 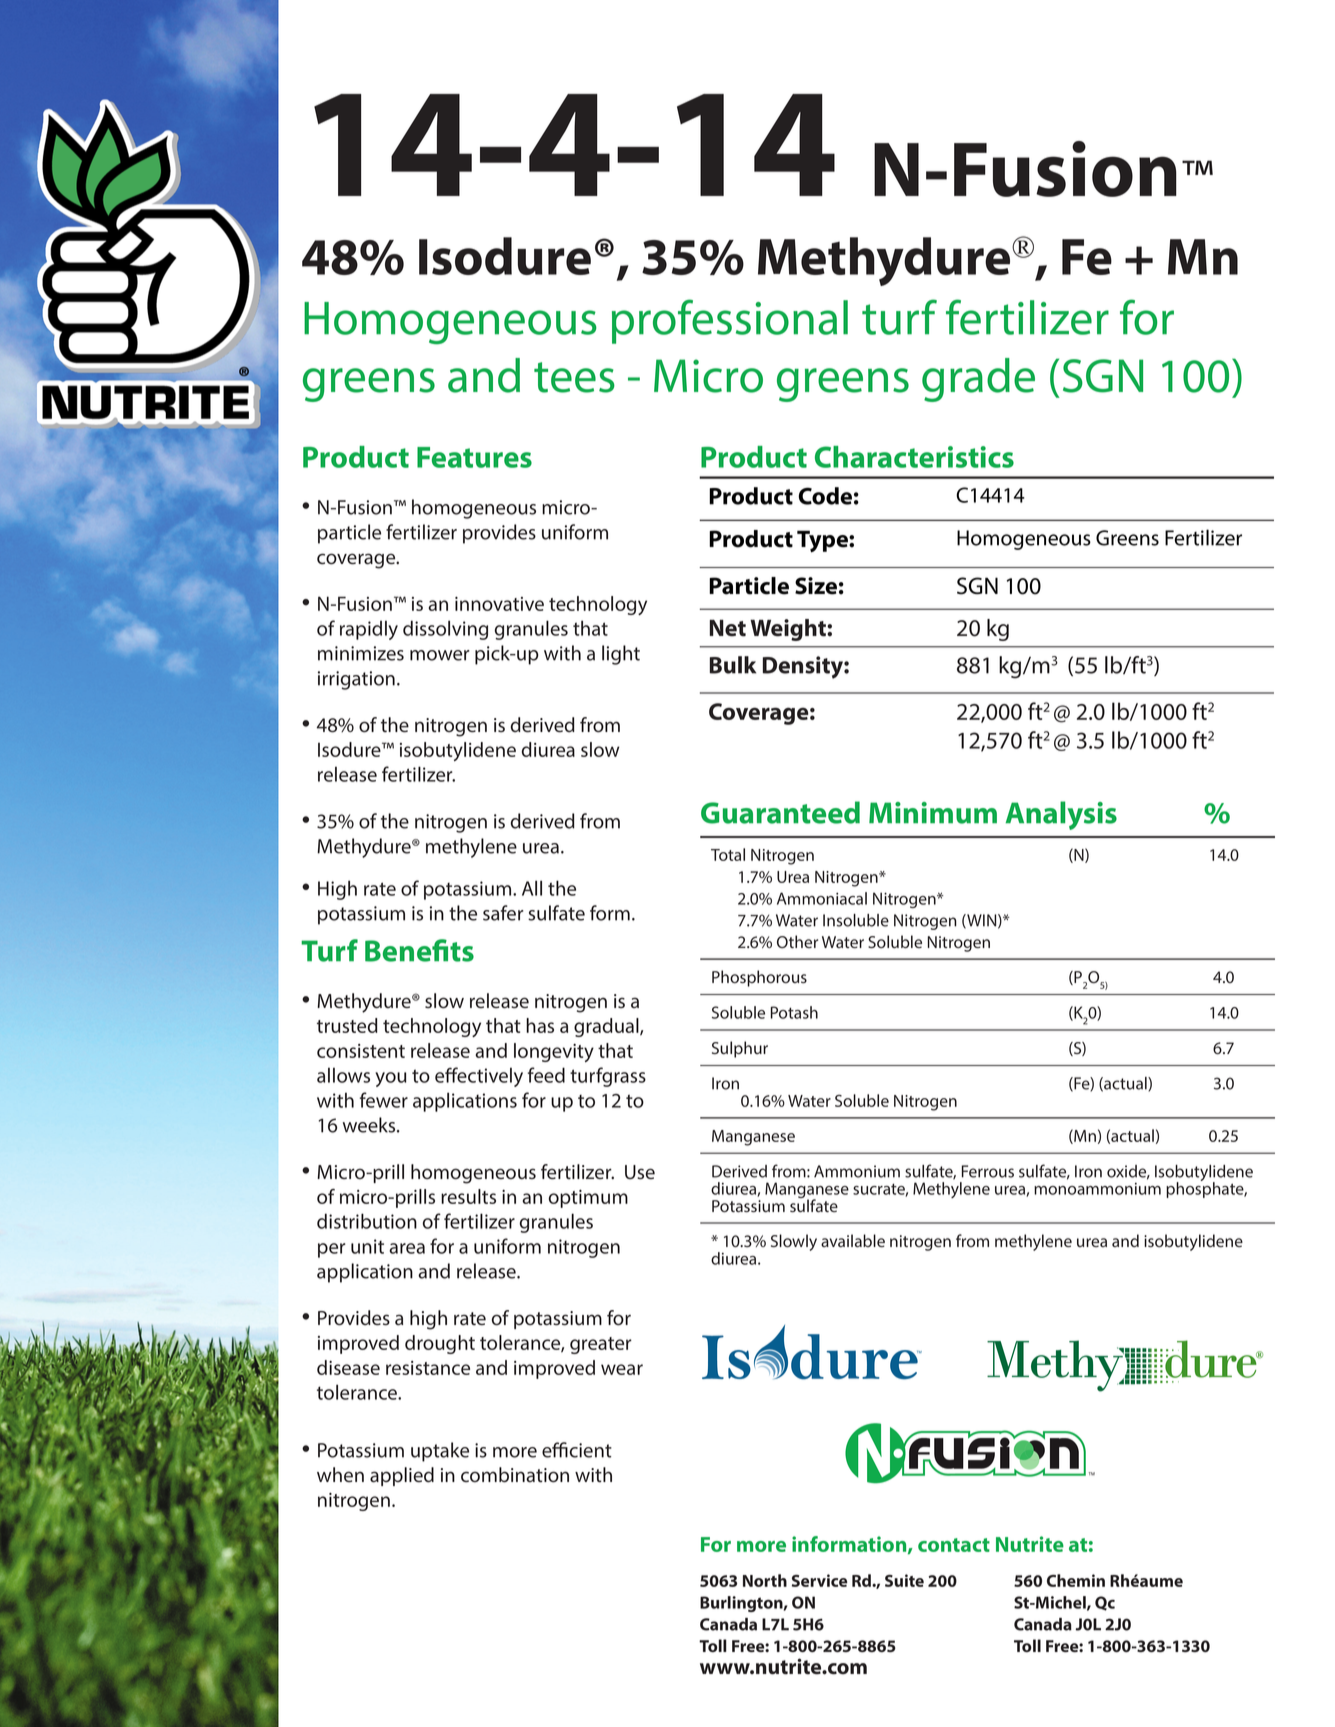 I want to click on Features, so click(x=474, y=457).
